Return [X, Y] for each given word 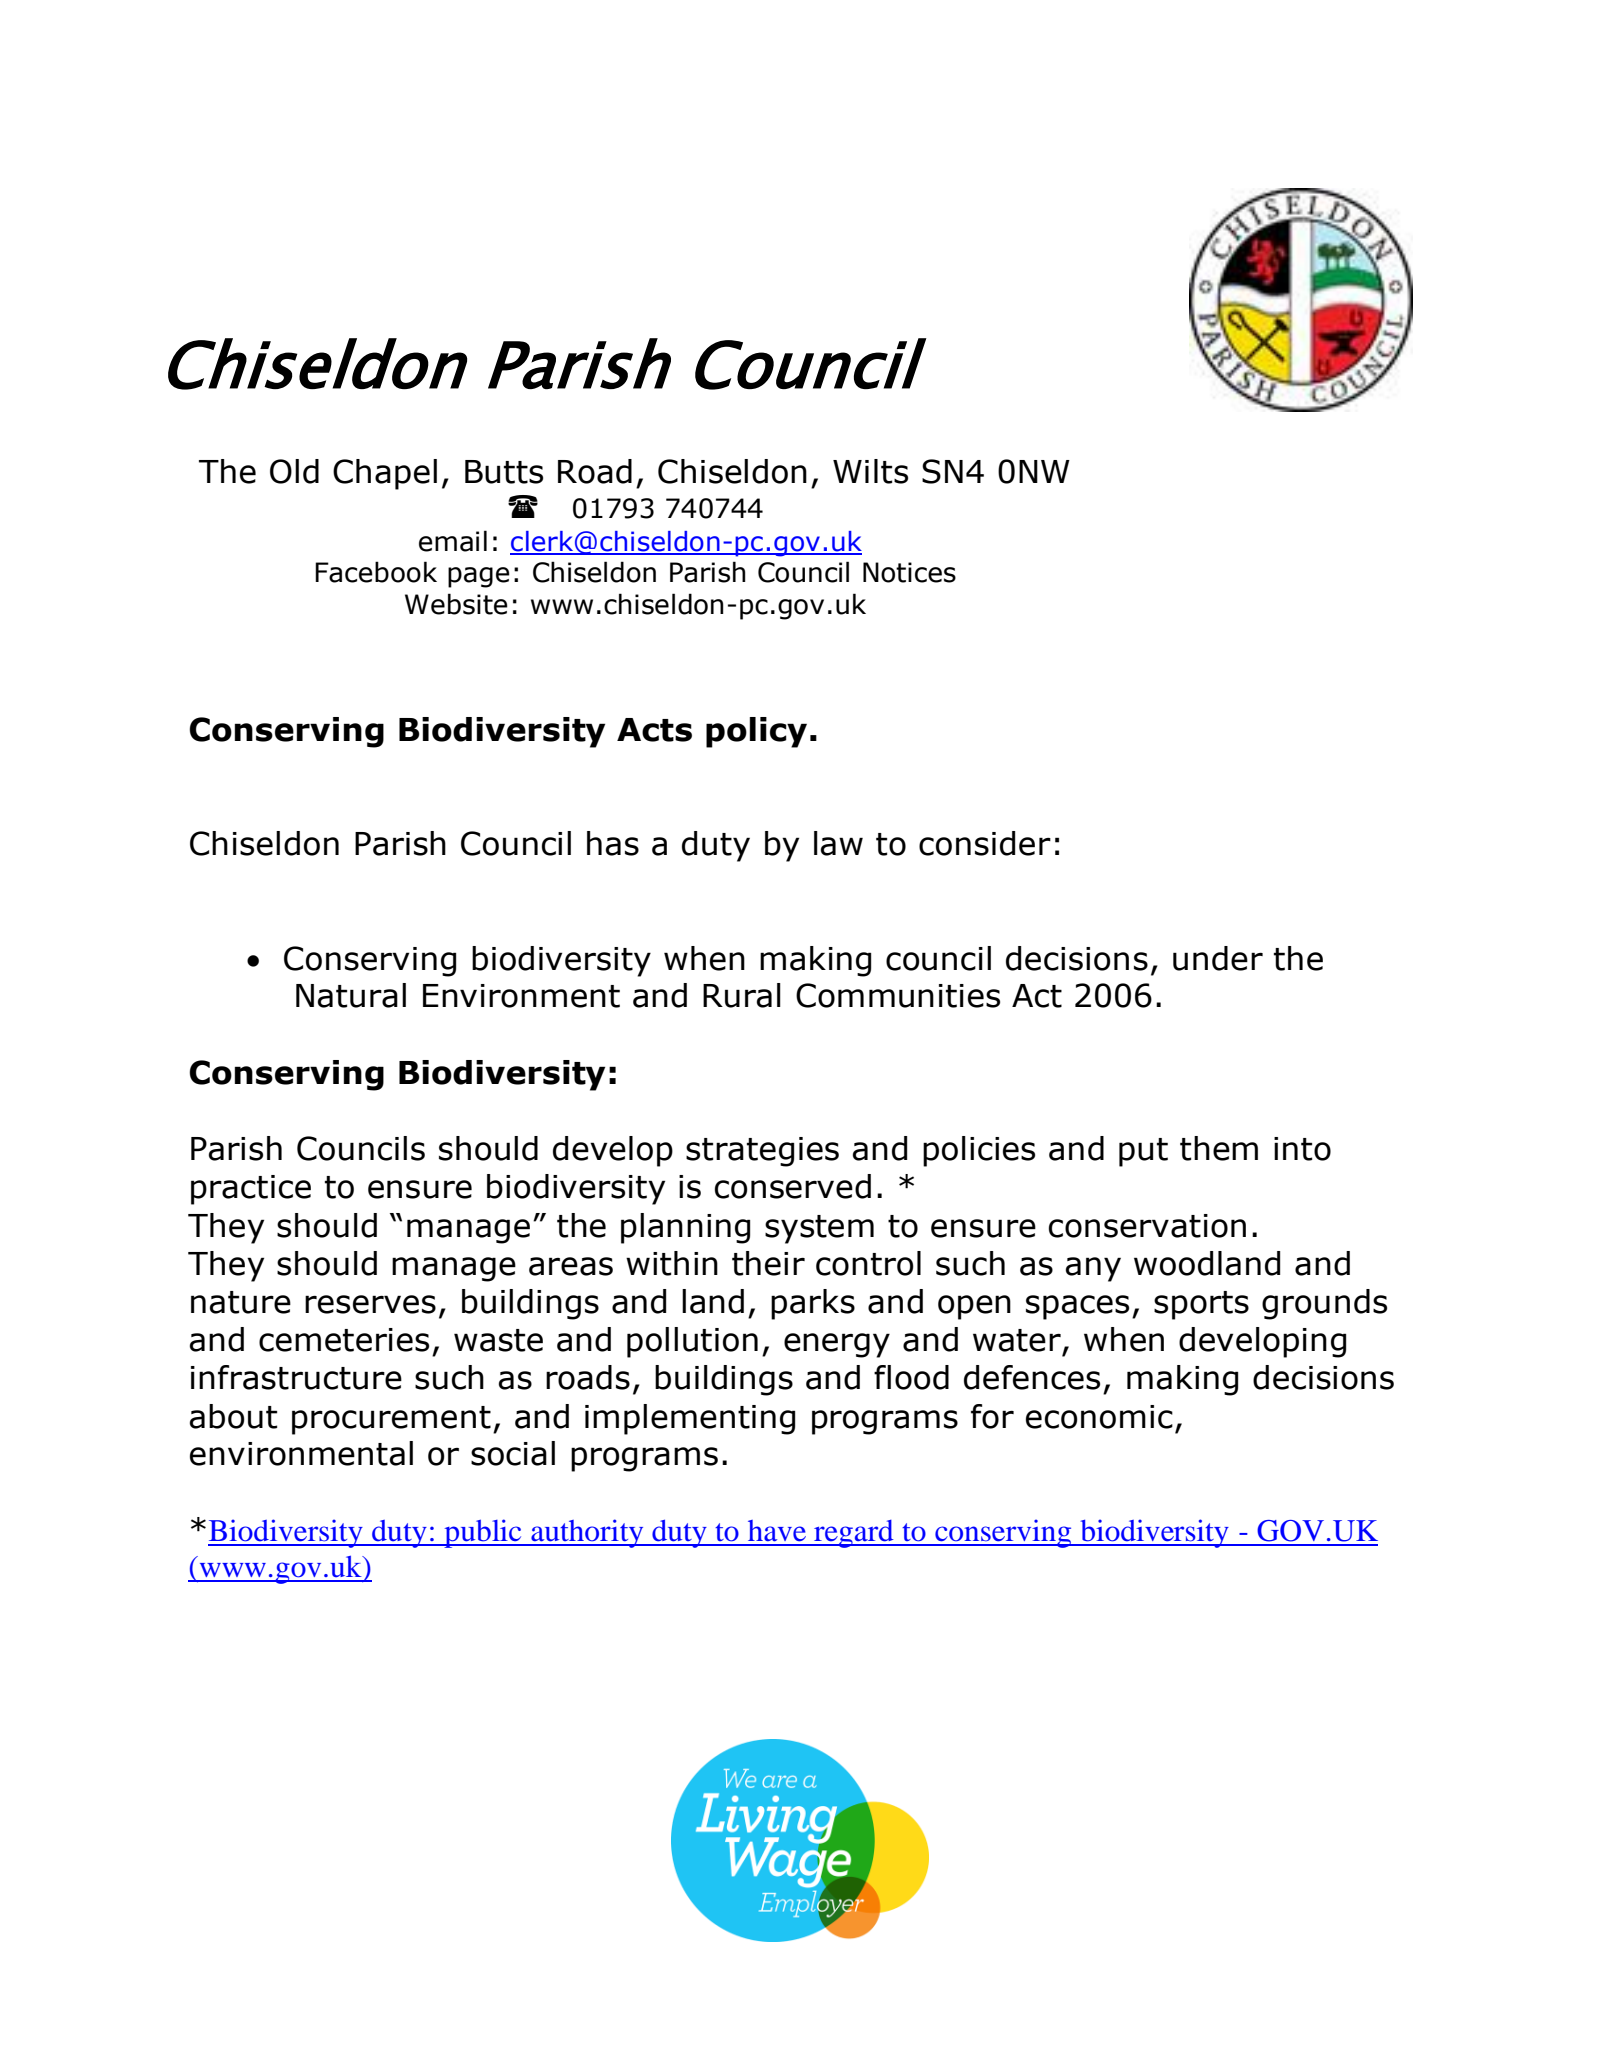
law [838, 843]
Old [294, 471]
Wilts [870, 471]
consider [985, 843]
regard [854, 1534]
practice [251, 1190]
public [483, 1533]
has [613, 843]
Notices [909, 572]
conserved [793, 1186]
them [1219, 1148]
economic [1099, 1417]
